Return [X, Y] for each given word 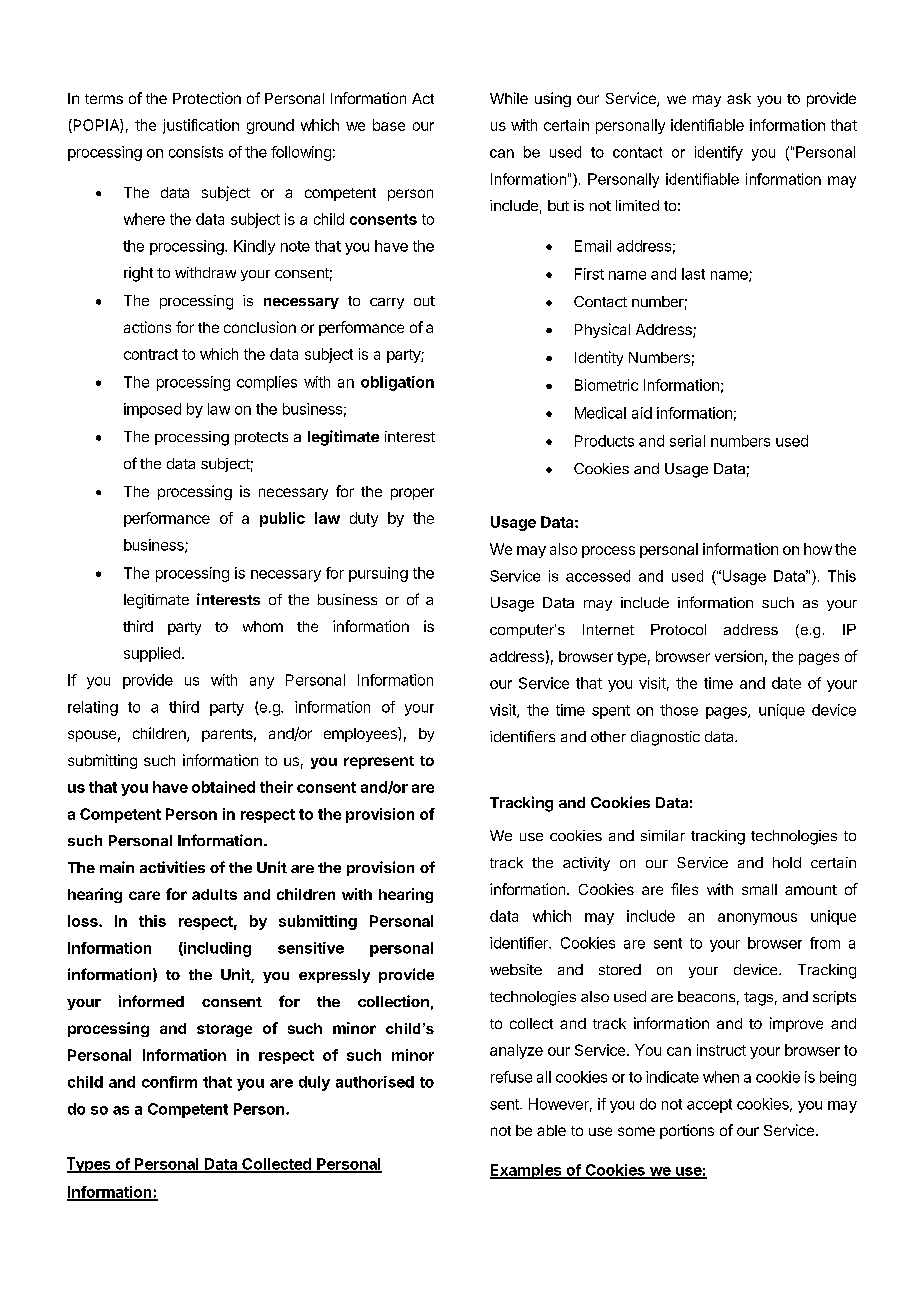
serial [687, 441]
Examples [527, 1171]
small [759, 889]
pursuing [378, 574]
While [509, 98]
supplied [152, 654]
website [516, 969]
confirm [169, 1082]
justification [201, 126]
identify [719, 153]
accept [709, 1106]
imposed [152, 410]
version [739, 656]
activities [172, 867]
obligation [397, 383]
